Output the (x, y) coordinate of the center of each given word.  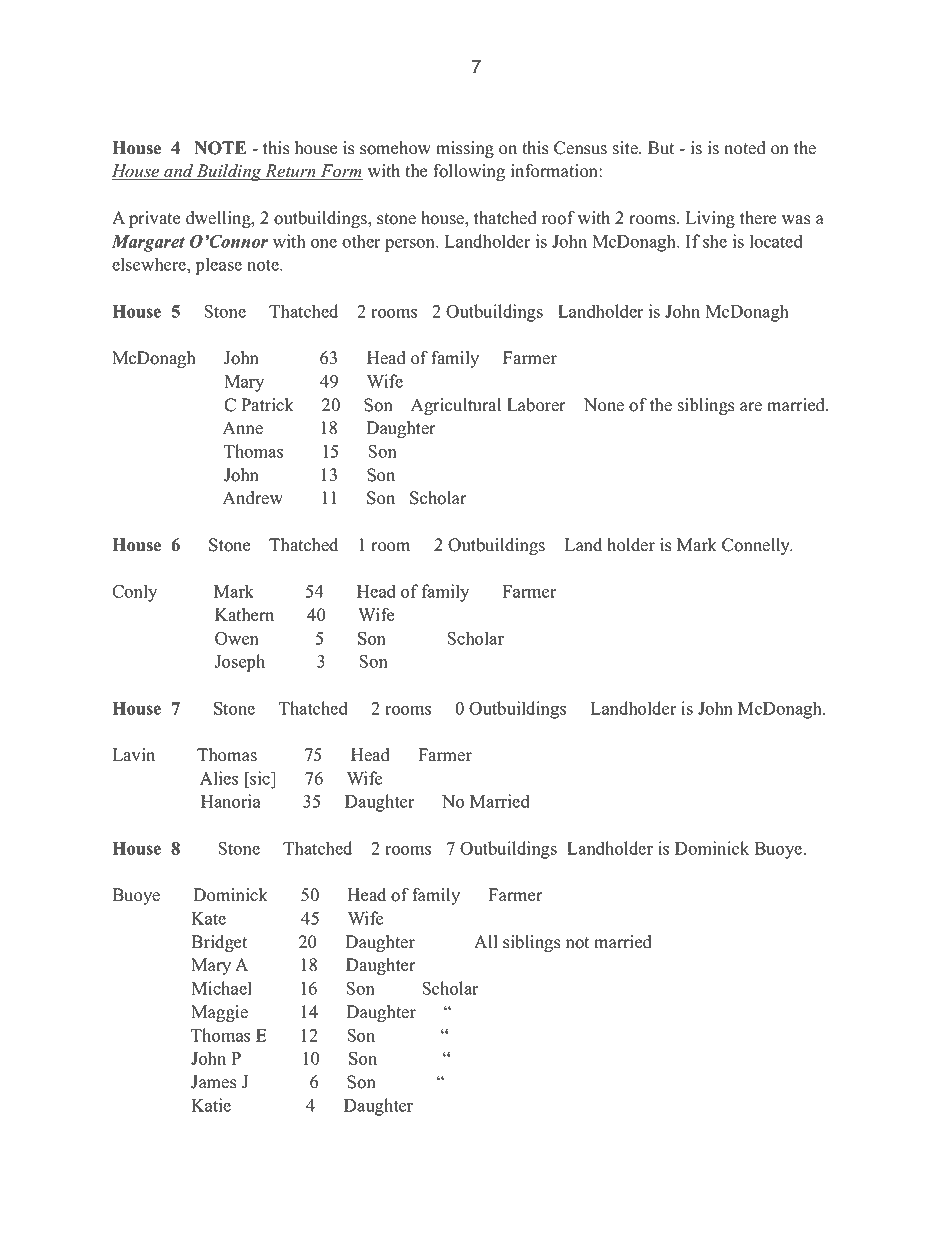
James (213, 1082)
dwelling (219, 219)
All (486, 941)
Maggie (219, 1013)
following (469, 172)
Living (710, 219)
